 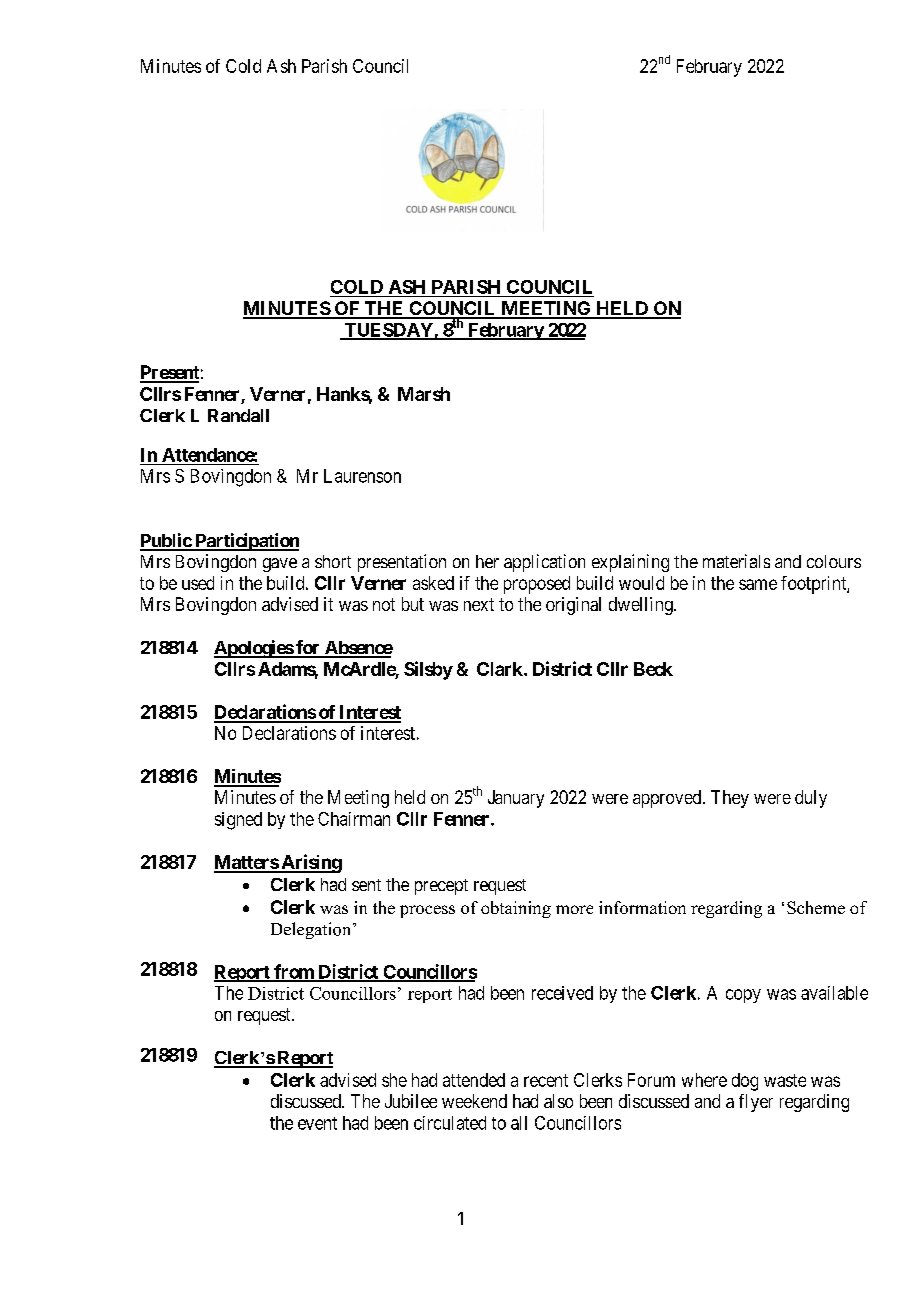 What do you see at coordinates (736, 561) in the screenshot?
I see `materials` at bounding box center [736, 561].
